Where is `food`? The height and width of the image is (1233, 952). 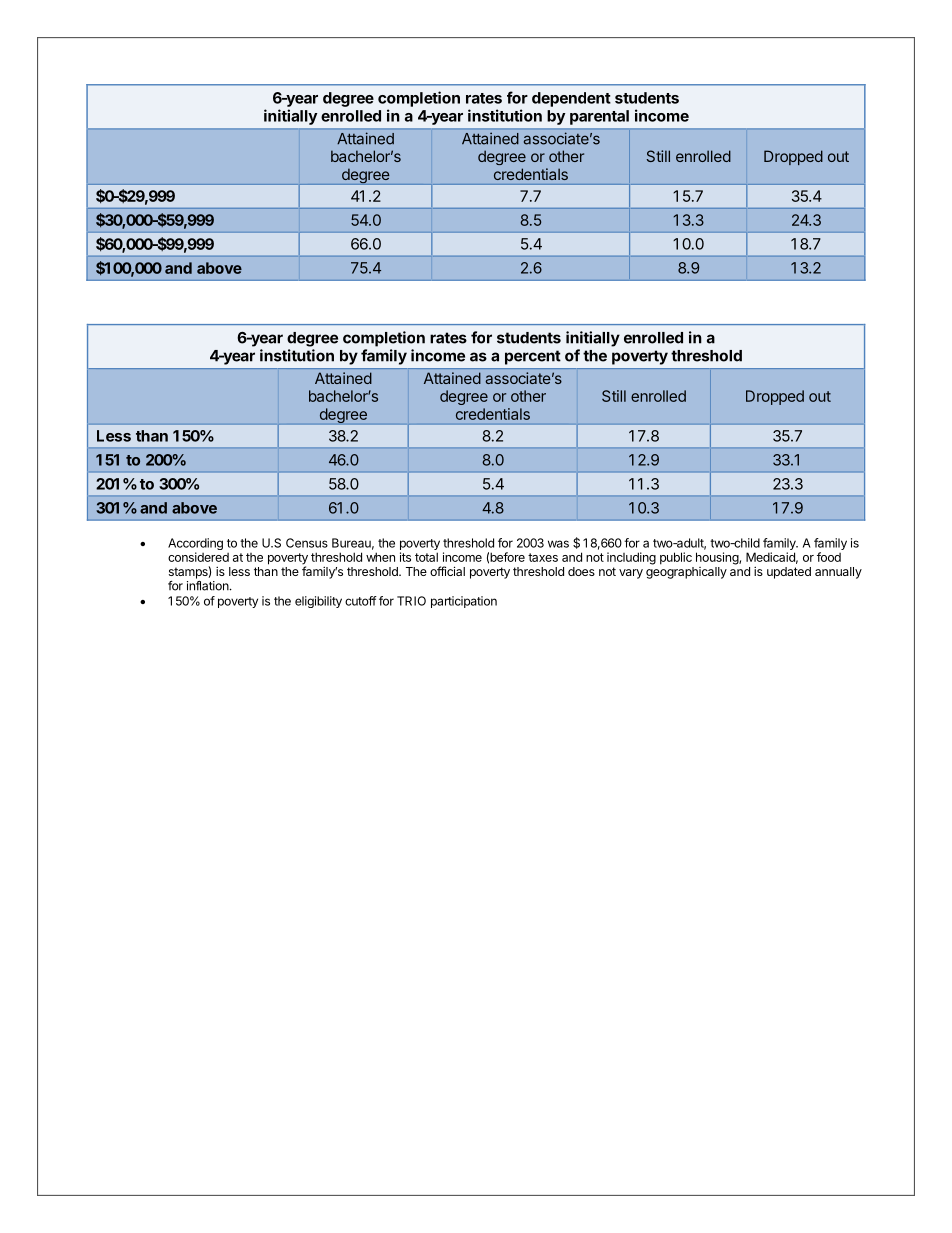 food is located at coordinates (829, 557).
